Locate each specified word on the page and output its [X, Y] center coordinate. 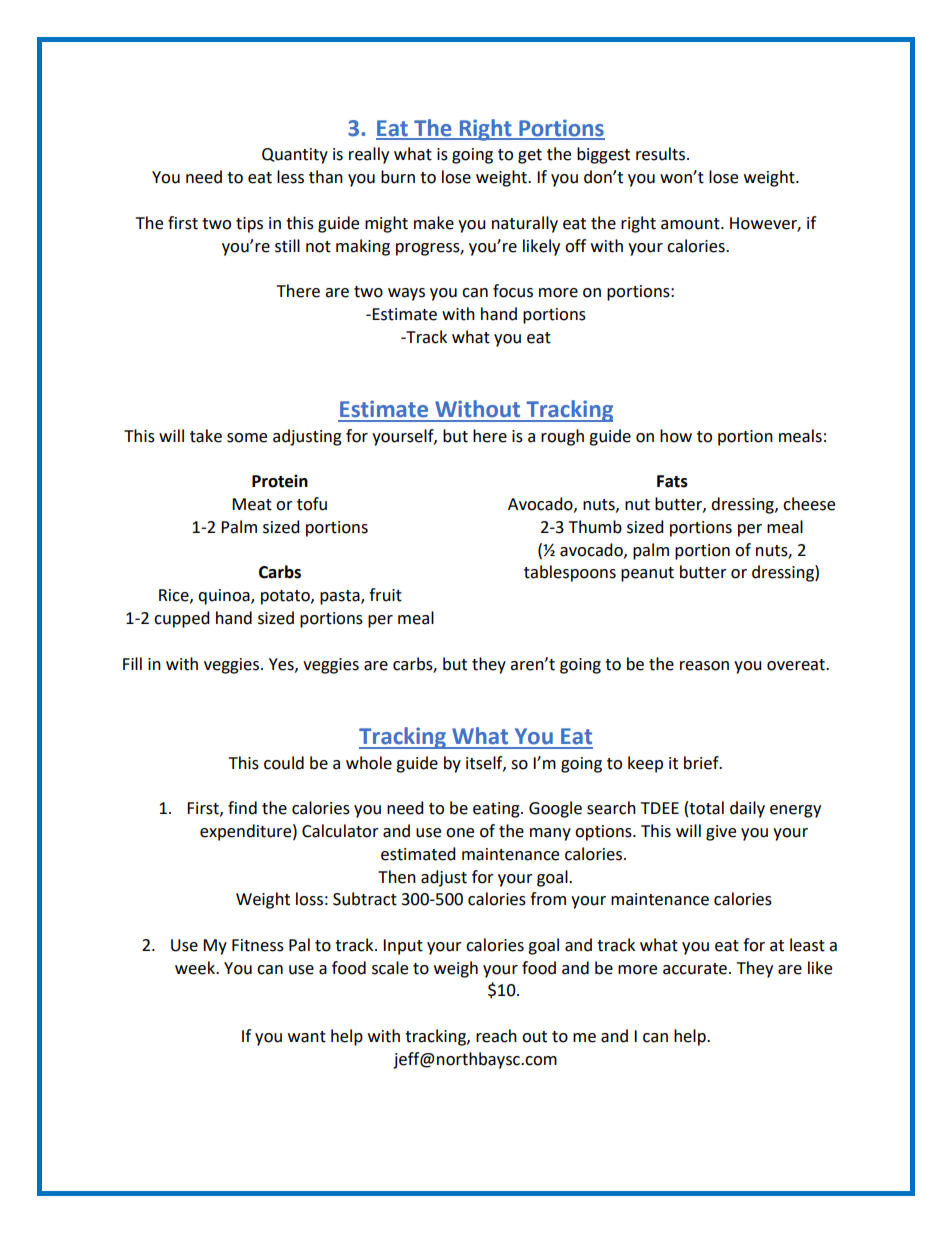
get [530, 156]
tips [249, 225]
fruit [385, 595]
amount [691, 224]
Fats [672, 481]
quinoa [225, 597]
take [206, 436]
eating [497, 810]
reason [704, 666]
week [196, 968]
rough [562, 437]
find [242, 808]
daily [747, 809]
